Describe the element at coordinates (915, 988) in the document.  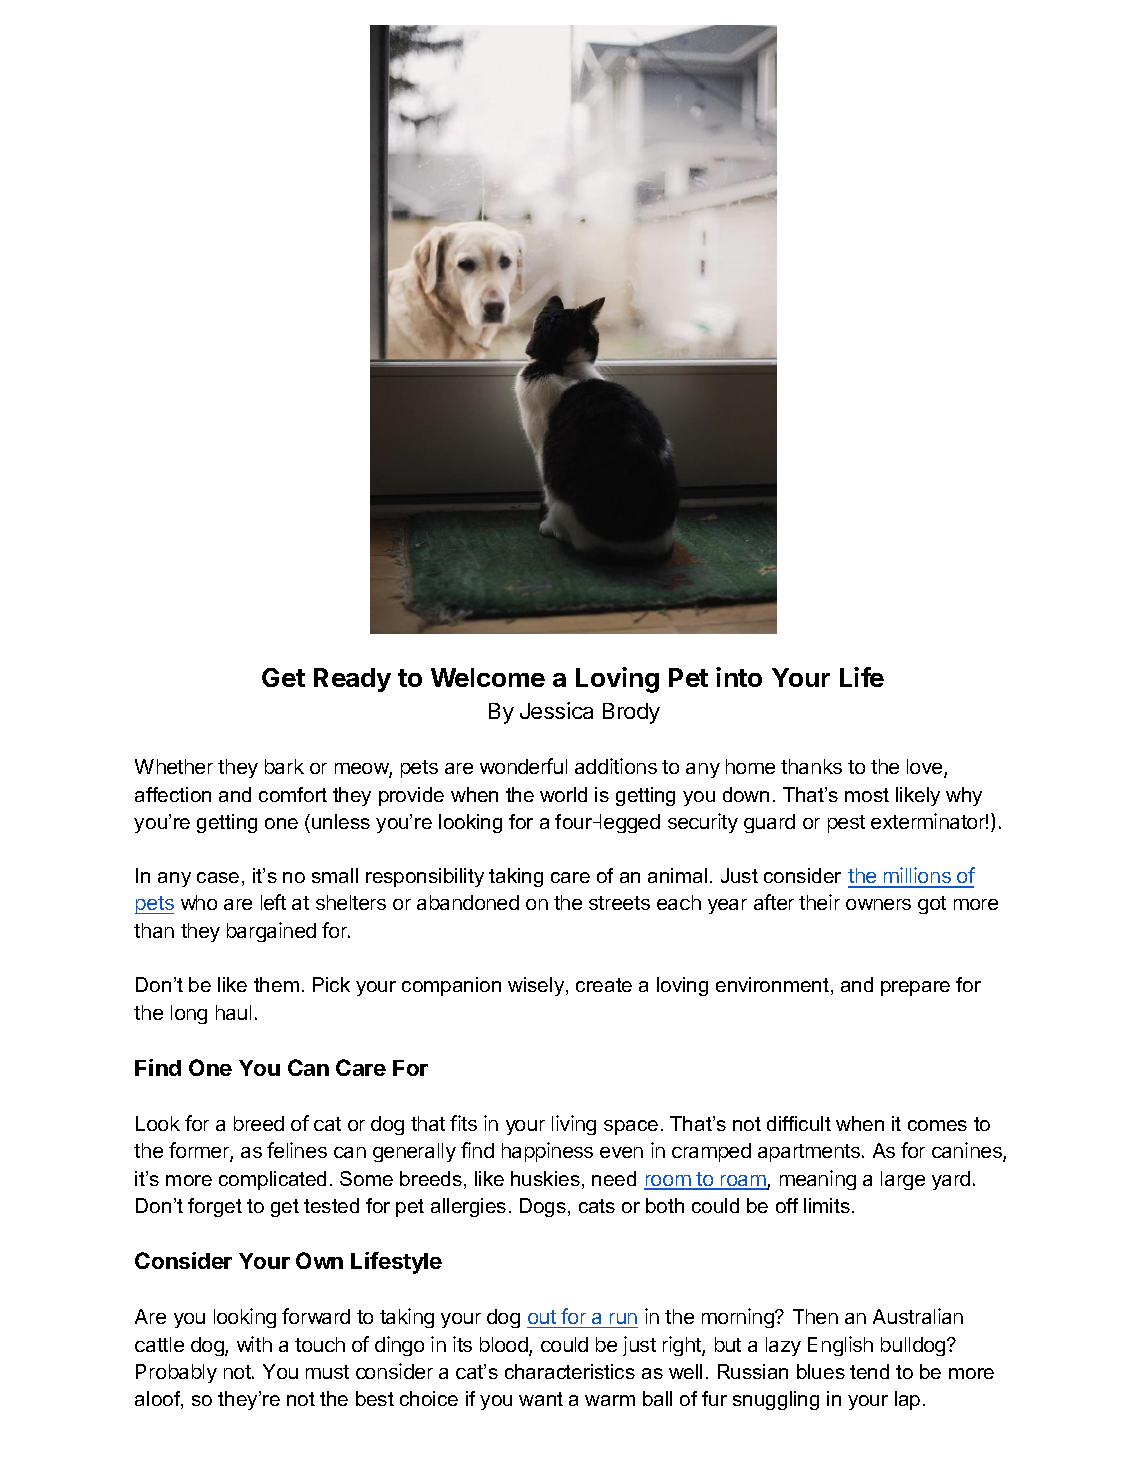
I see `prepare` at that location.
